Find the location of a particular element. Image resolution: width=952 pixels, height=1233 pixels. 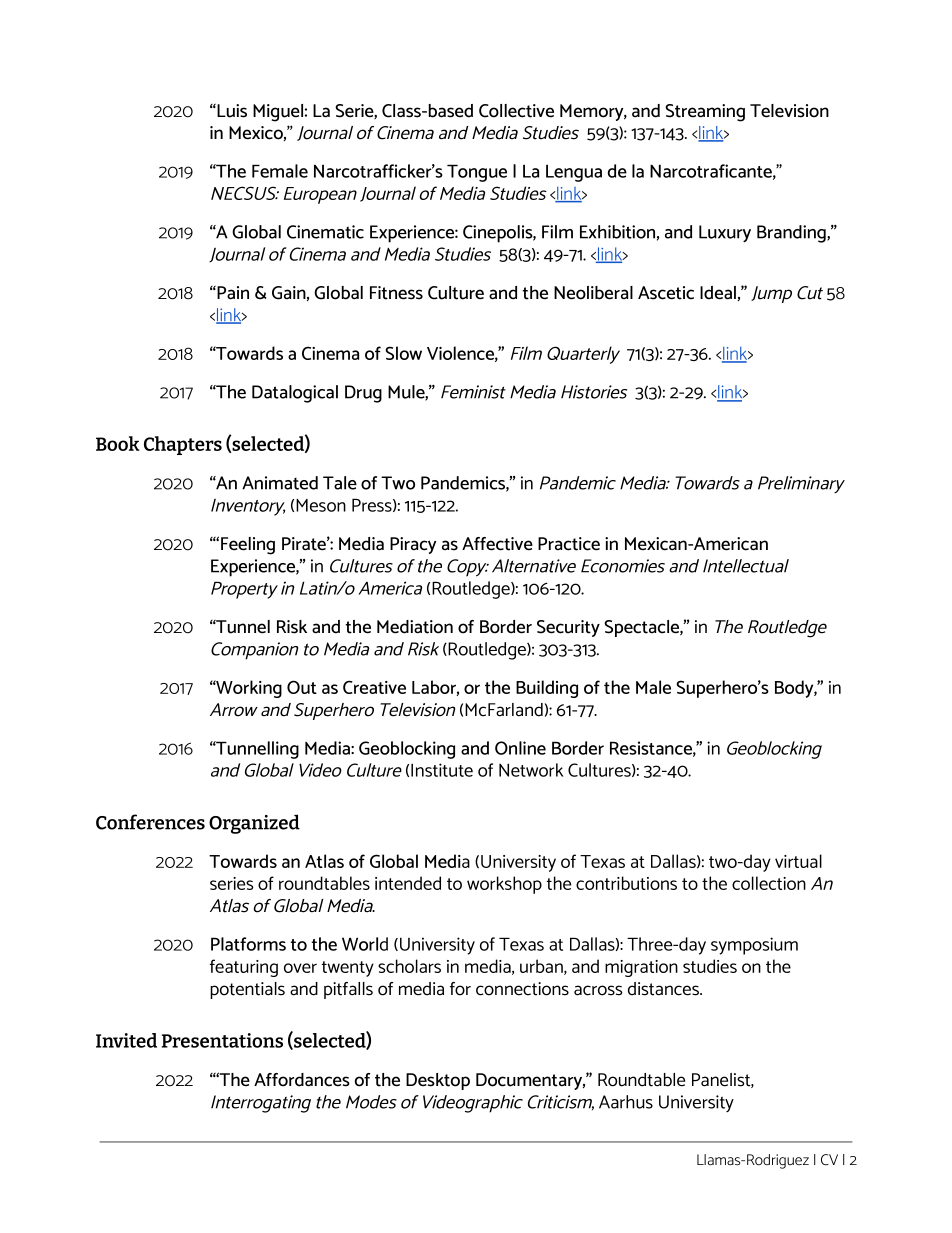

Tongue is located at coordinates (477, 173).
